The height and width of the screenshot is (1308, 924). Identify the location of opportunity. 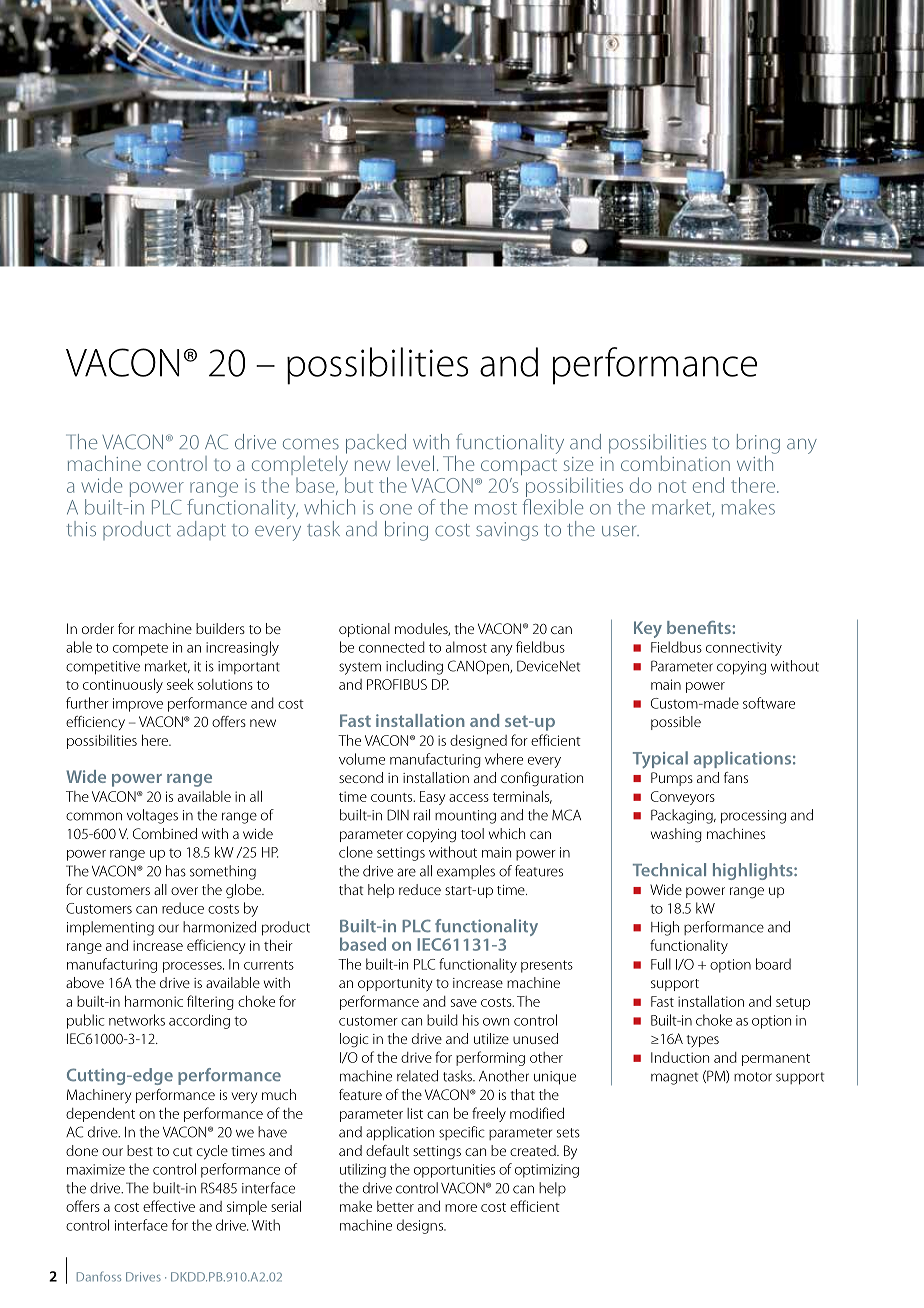
(395, 985).
